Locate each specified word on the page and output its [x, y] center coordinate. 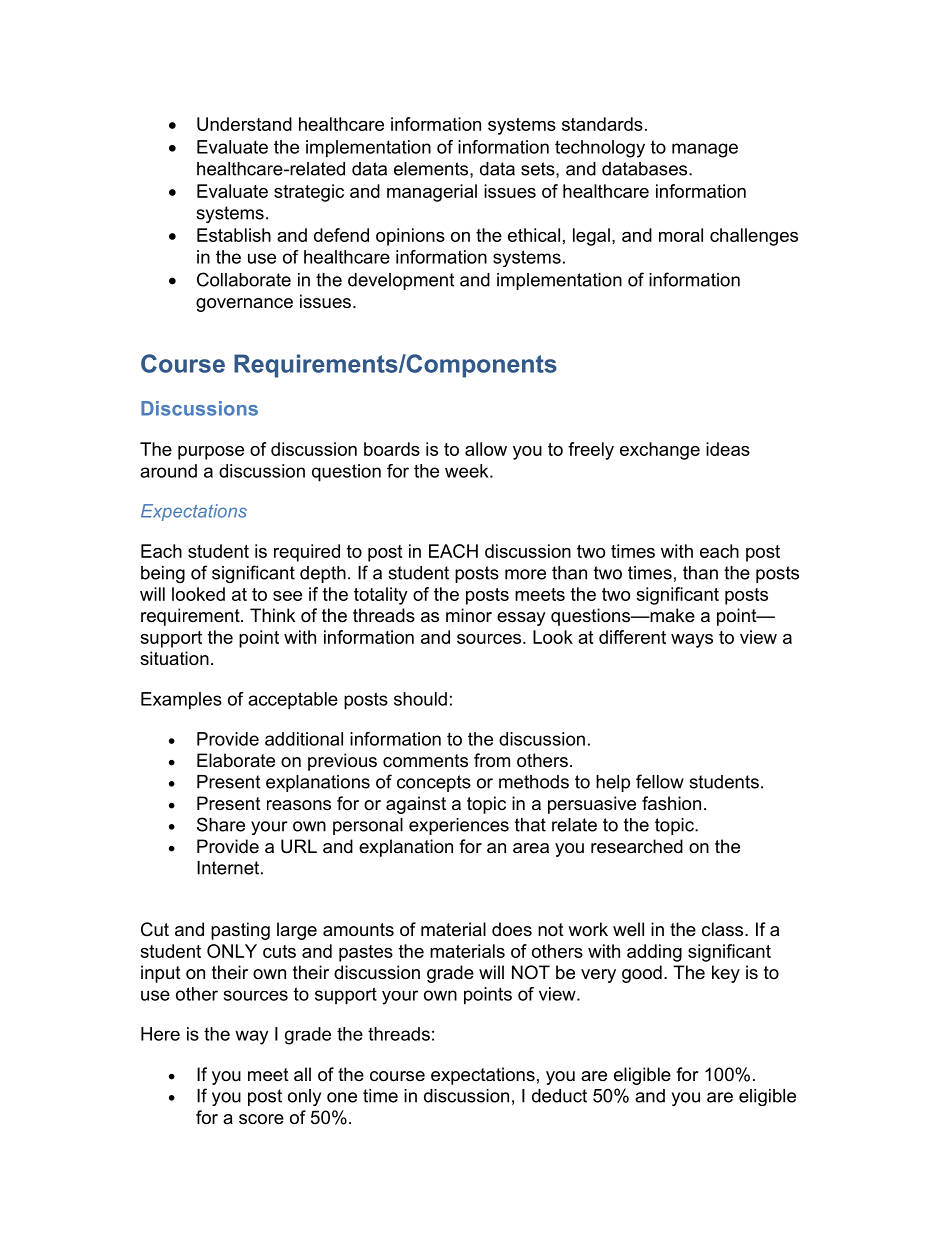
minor [469, 615]
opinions [410, 237]
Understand [244, 124]
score [261, 1119]
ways [692, 641]
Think [273, 615]
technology [600, 149]
